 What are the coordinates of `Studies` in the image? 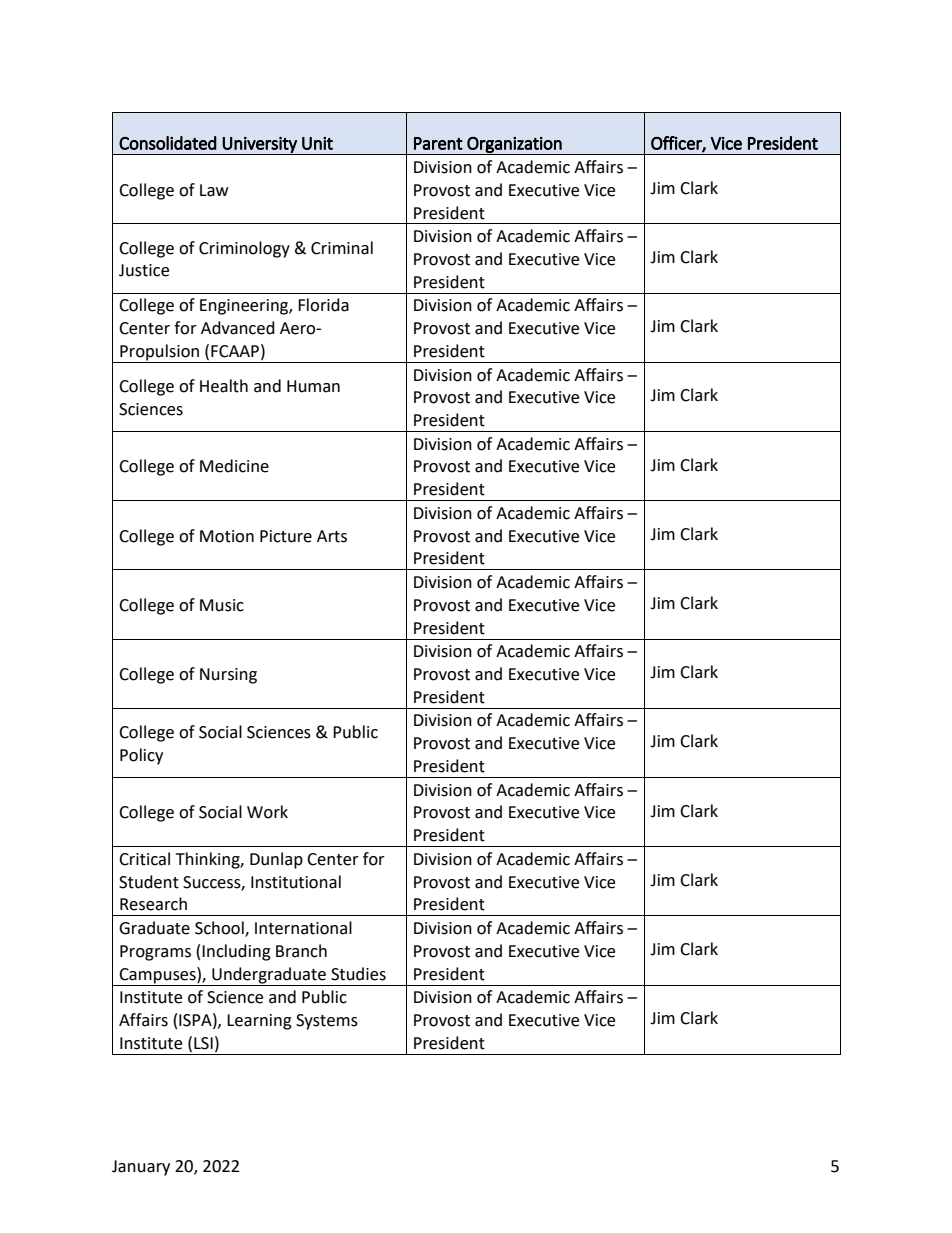 It's located at (358, 974).
